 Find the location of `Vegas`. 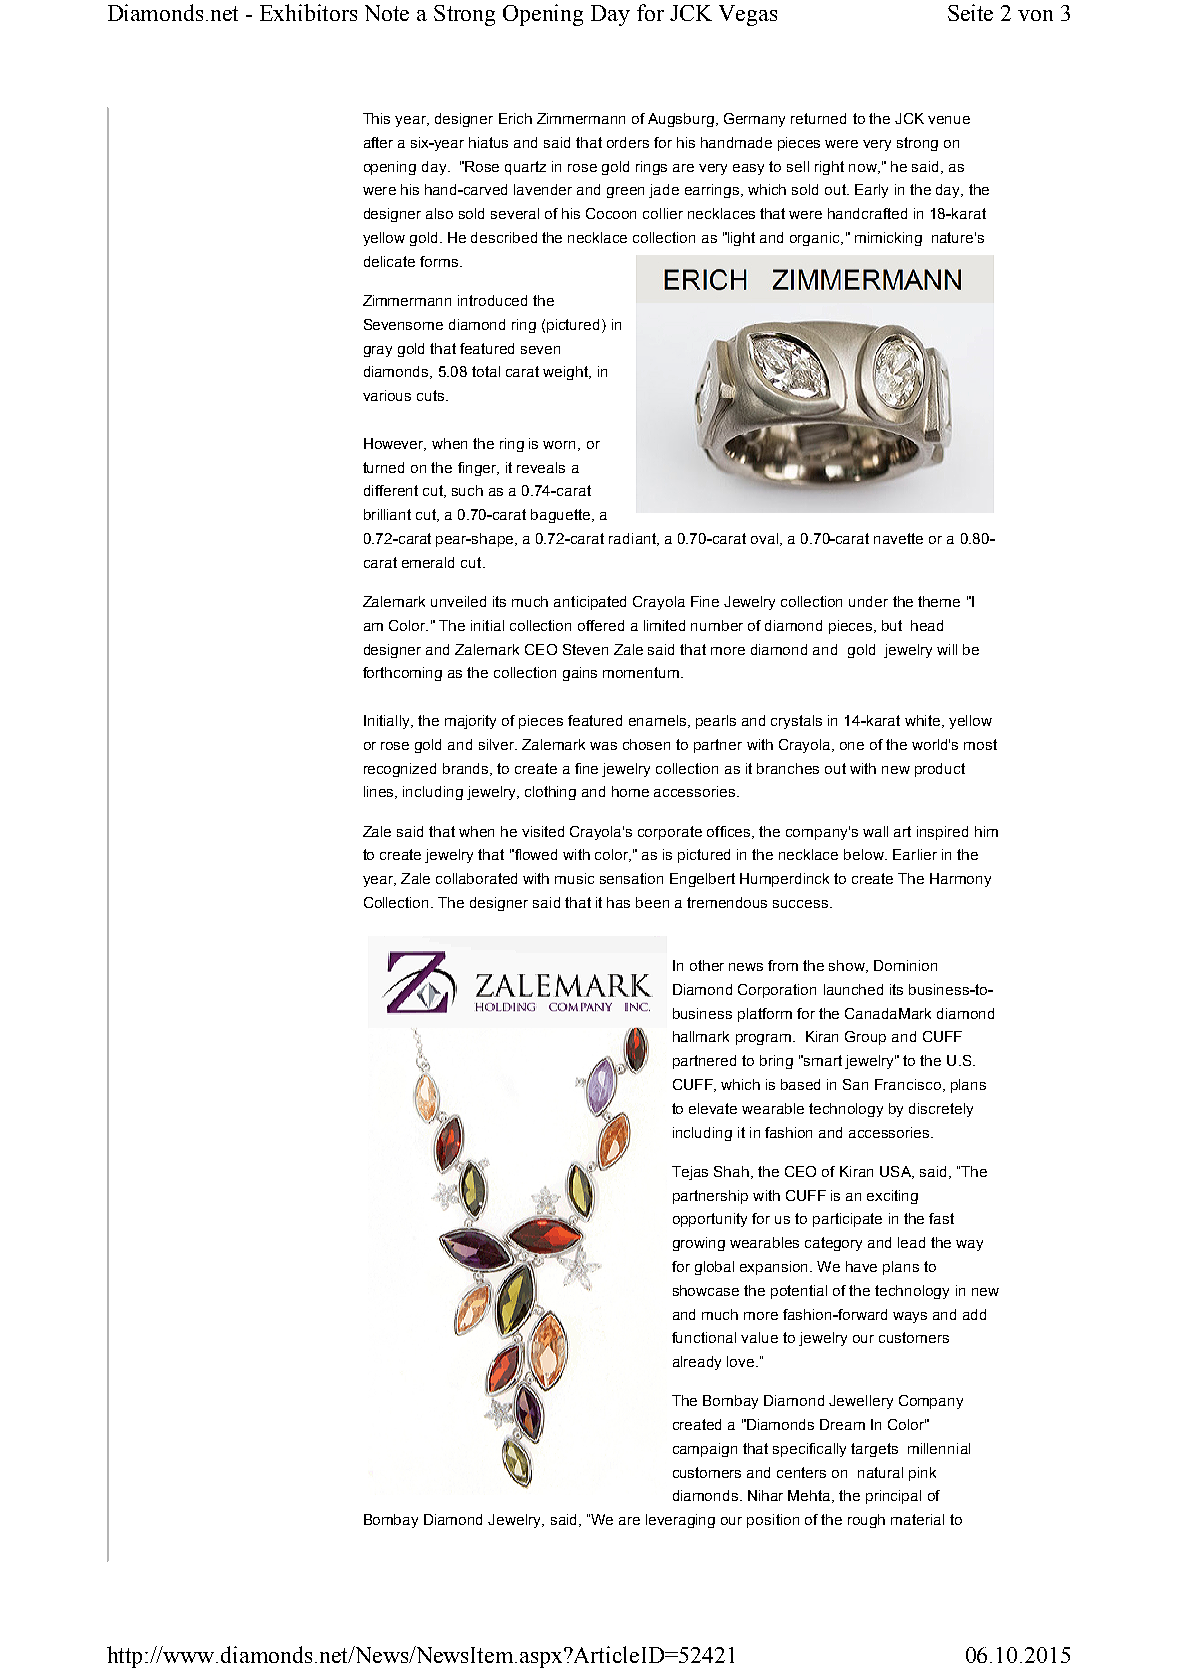

Vegas is located at coordinates (748, 15).
